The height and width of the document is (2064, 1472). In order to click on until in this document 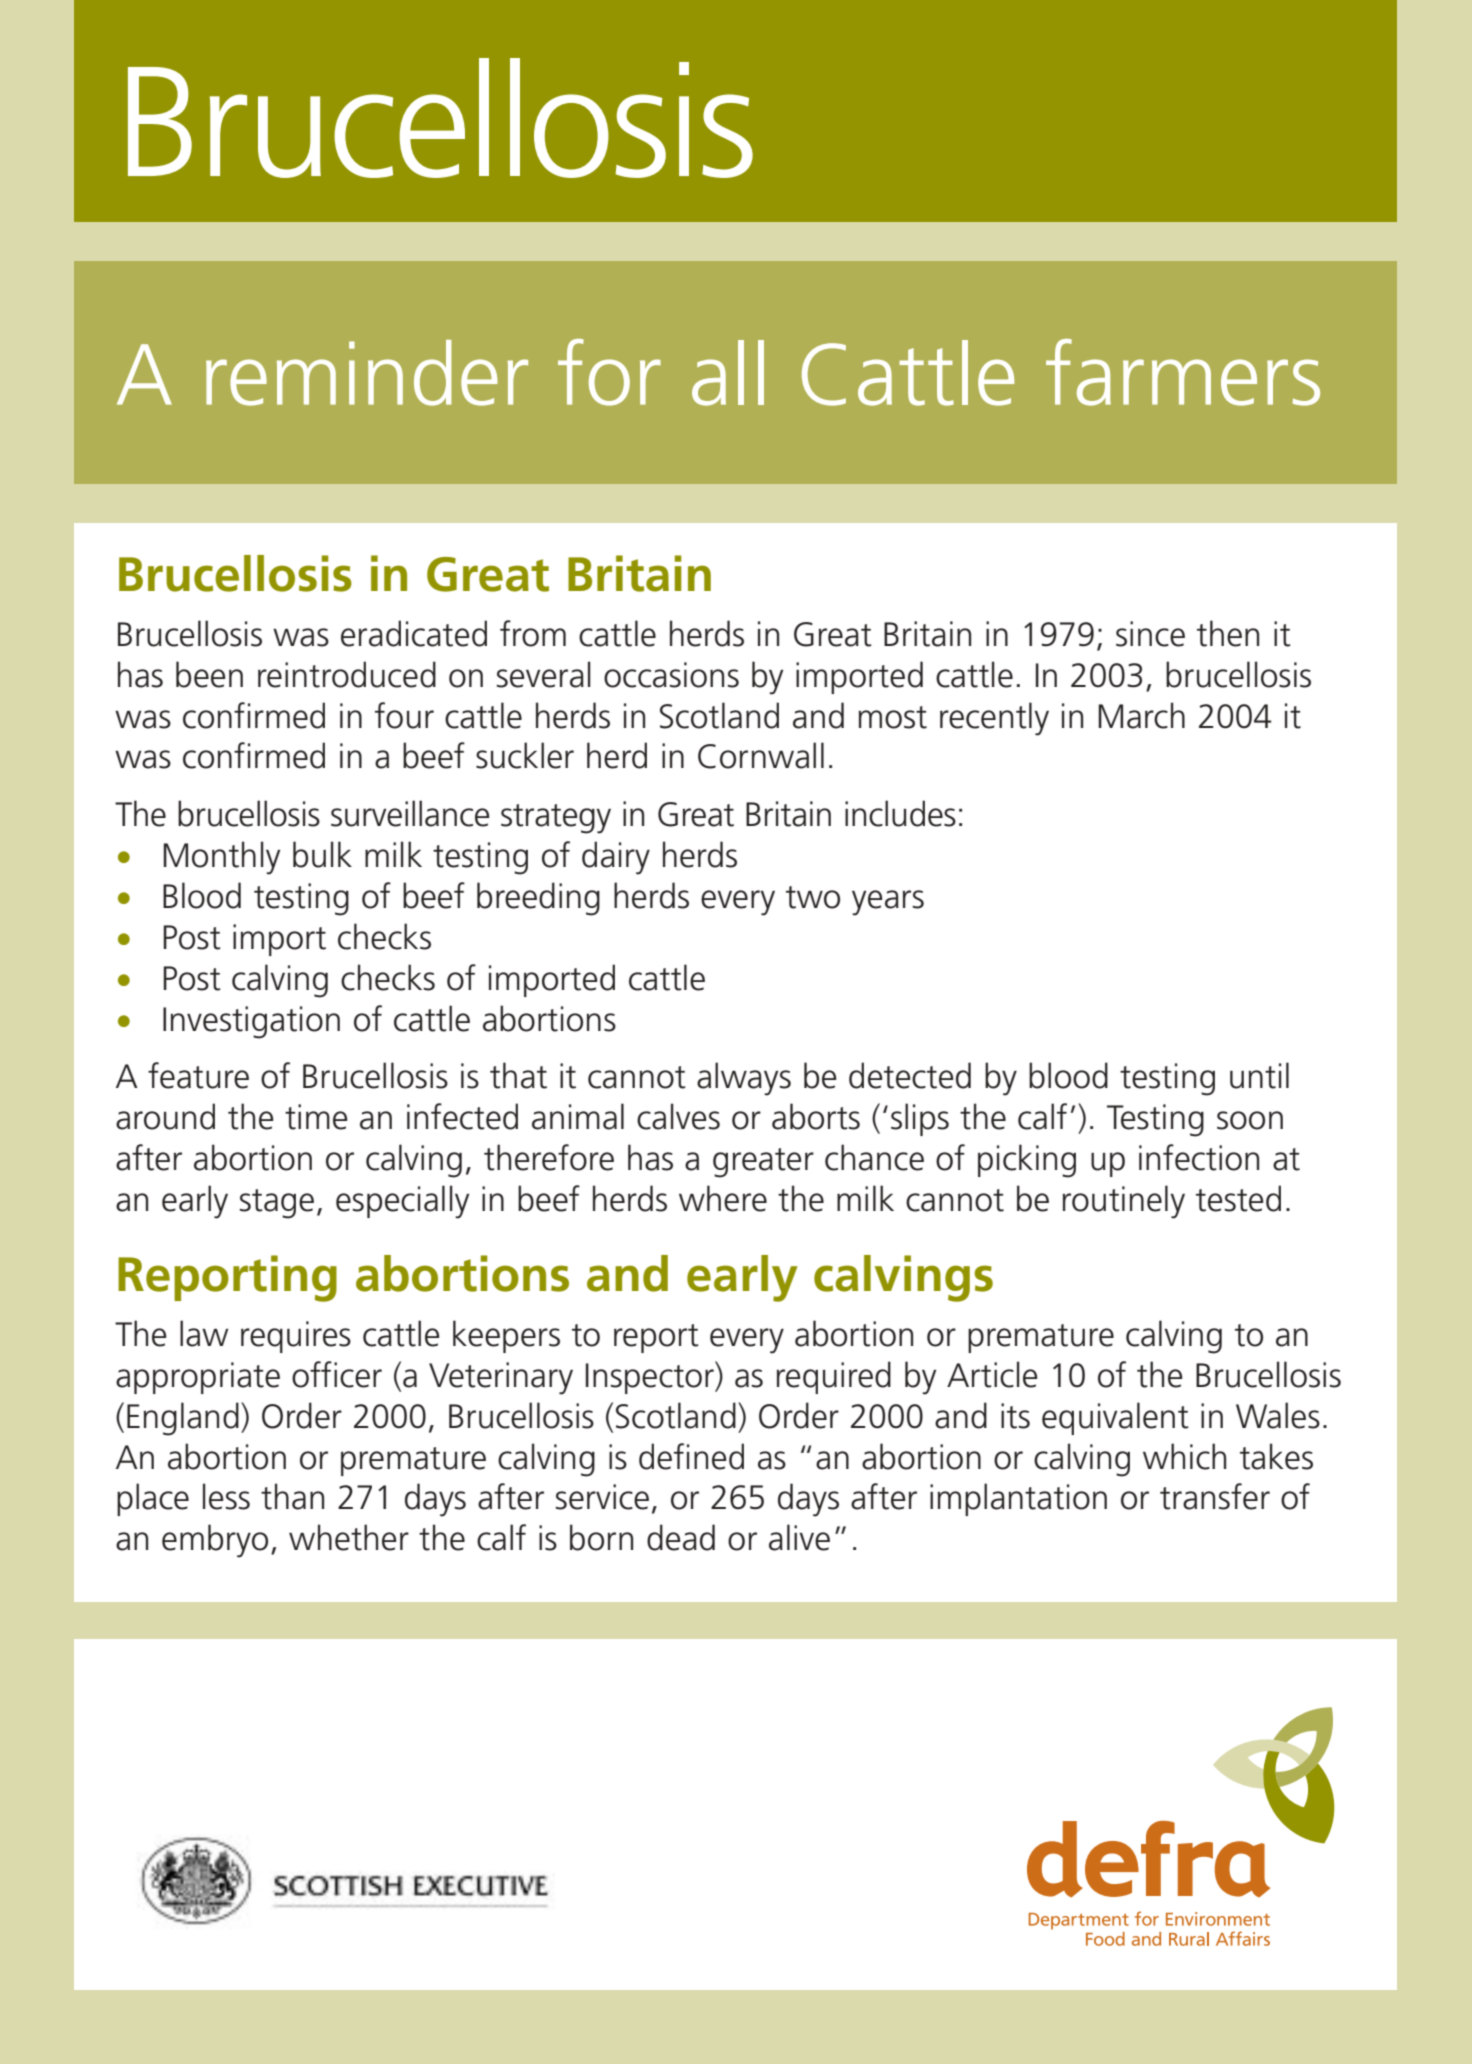, I will do `click(1259, 1075)`.
